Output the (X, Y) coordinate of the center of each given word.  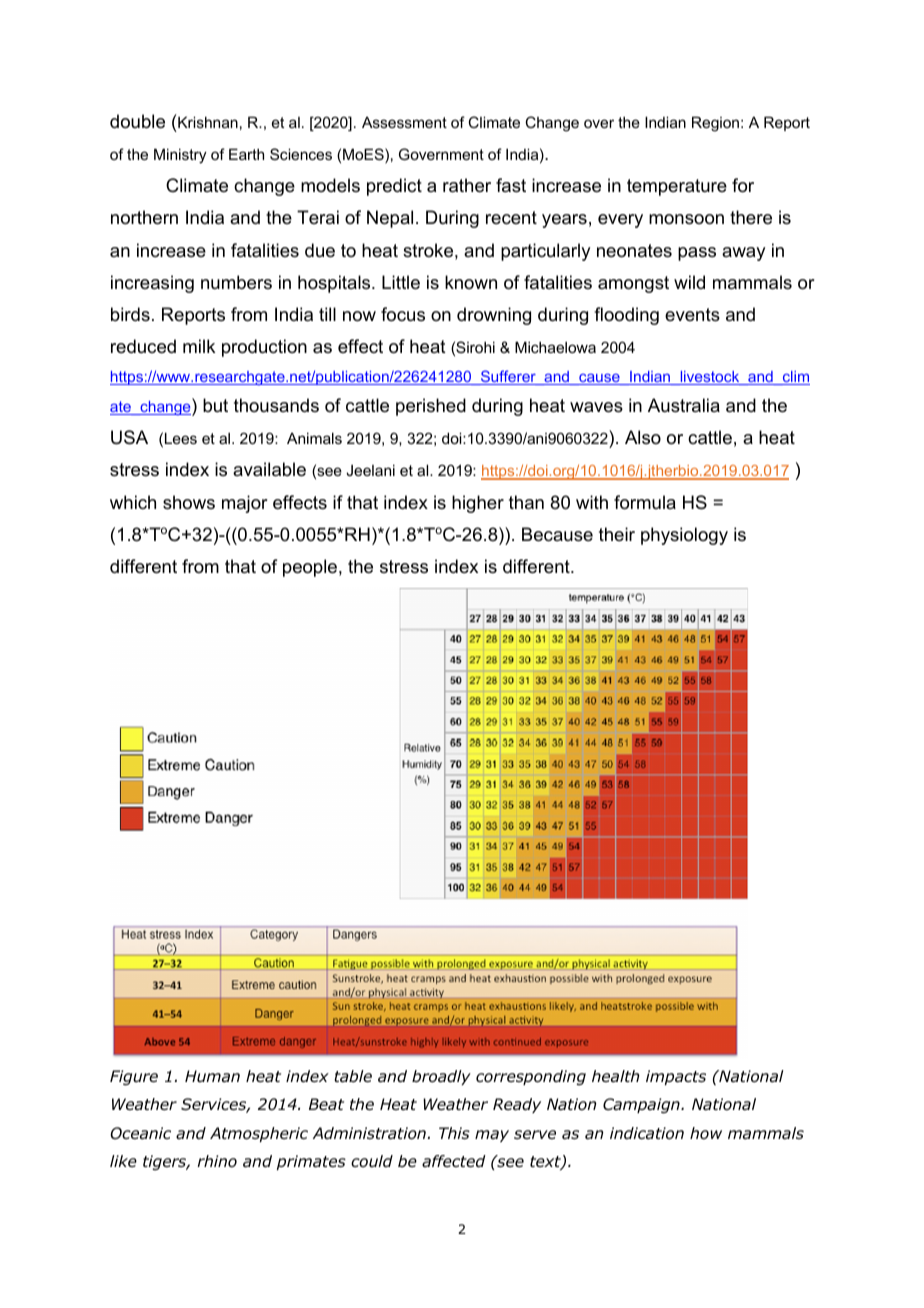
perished (431, 407)
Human (212, 1076)
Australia (684, 405)
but (215, 405)
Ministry (180, 156)
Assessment (404, 122)
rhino (217, 1161)
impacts (676, 1077)
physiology (684, 536)
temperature (677, 187)
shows (189, 502)
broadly (441, 1077)
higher (478, 504)
